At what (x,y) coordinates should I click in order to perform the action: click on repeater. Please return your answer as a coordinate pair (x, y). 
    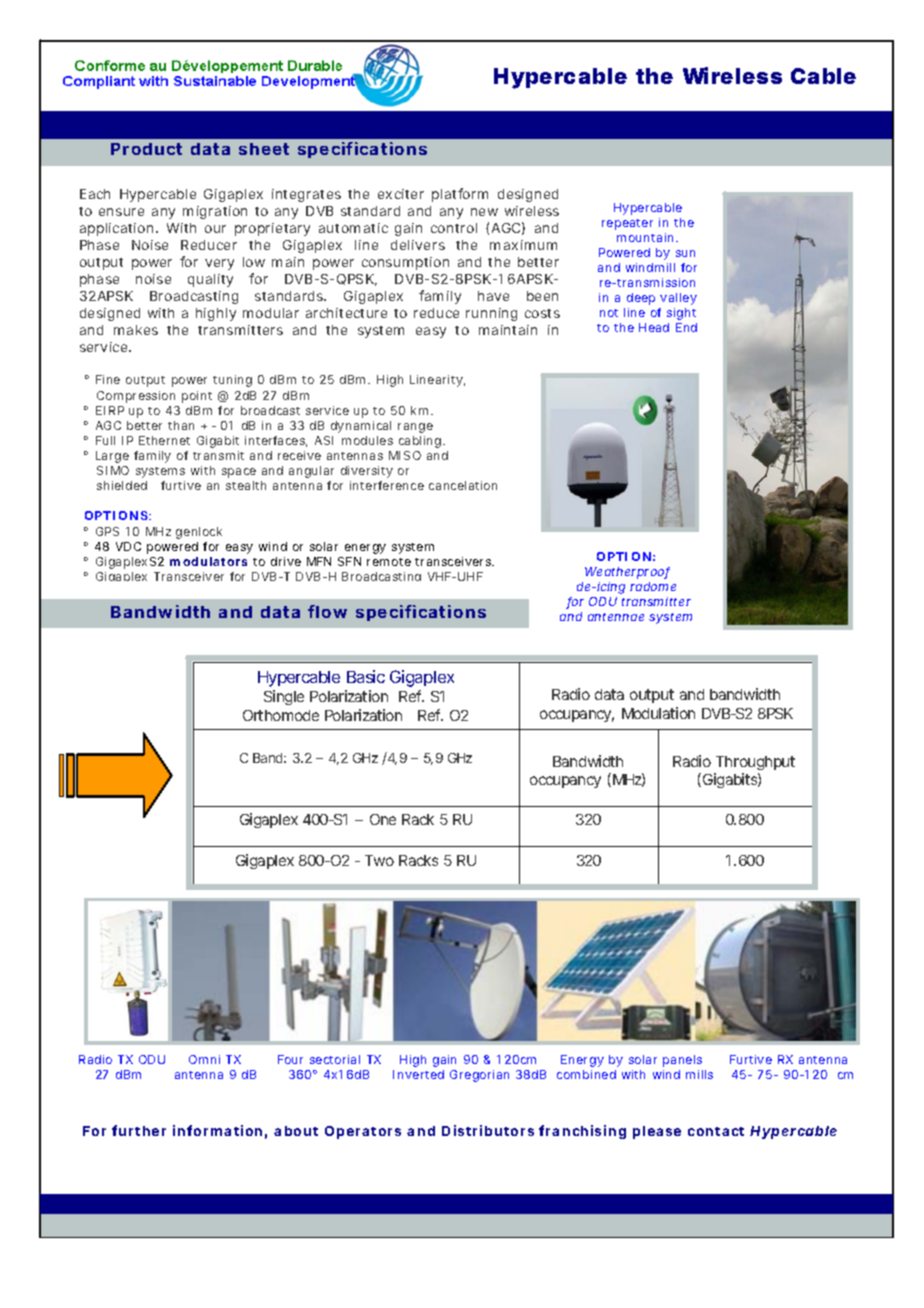
    Looking at the image, I should click on (627, 224).
